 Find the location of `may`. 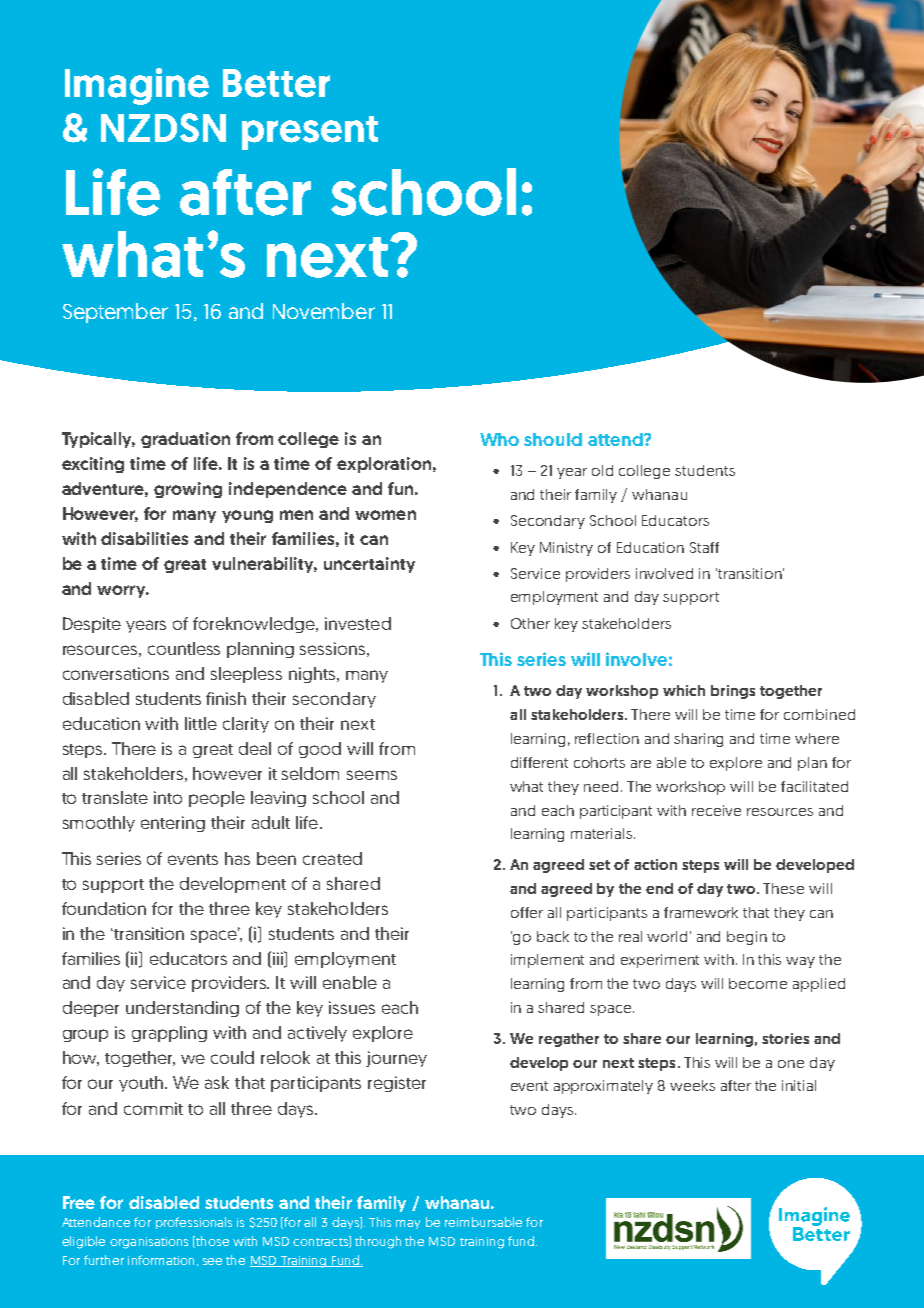

may is located at coordinates (408, 1224).
